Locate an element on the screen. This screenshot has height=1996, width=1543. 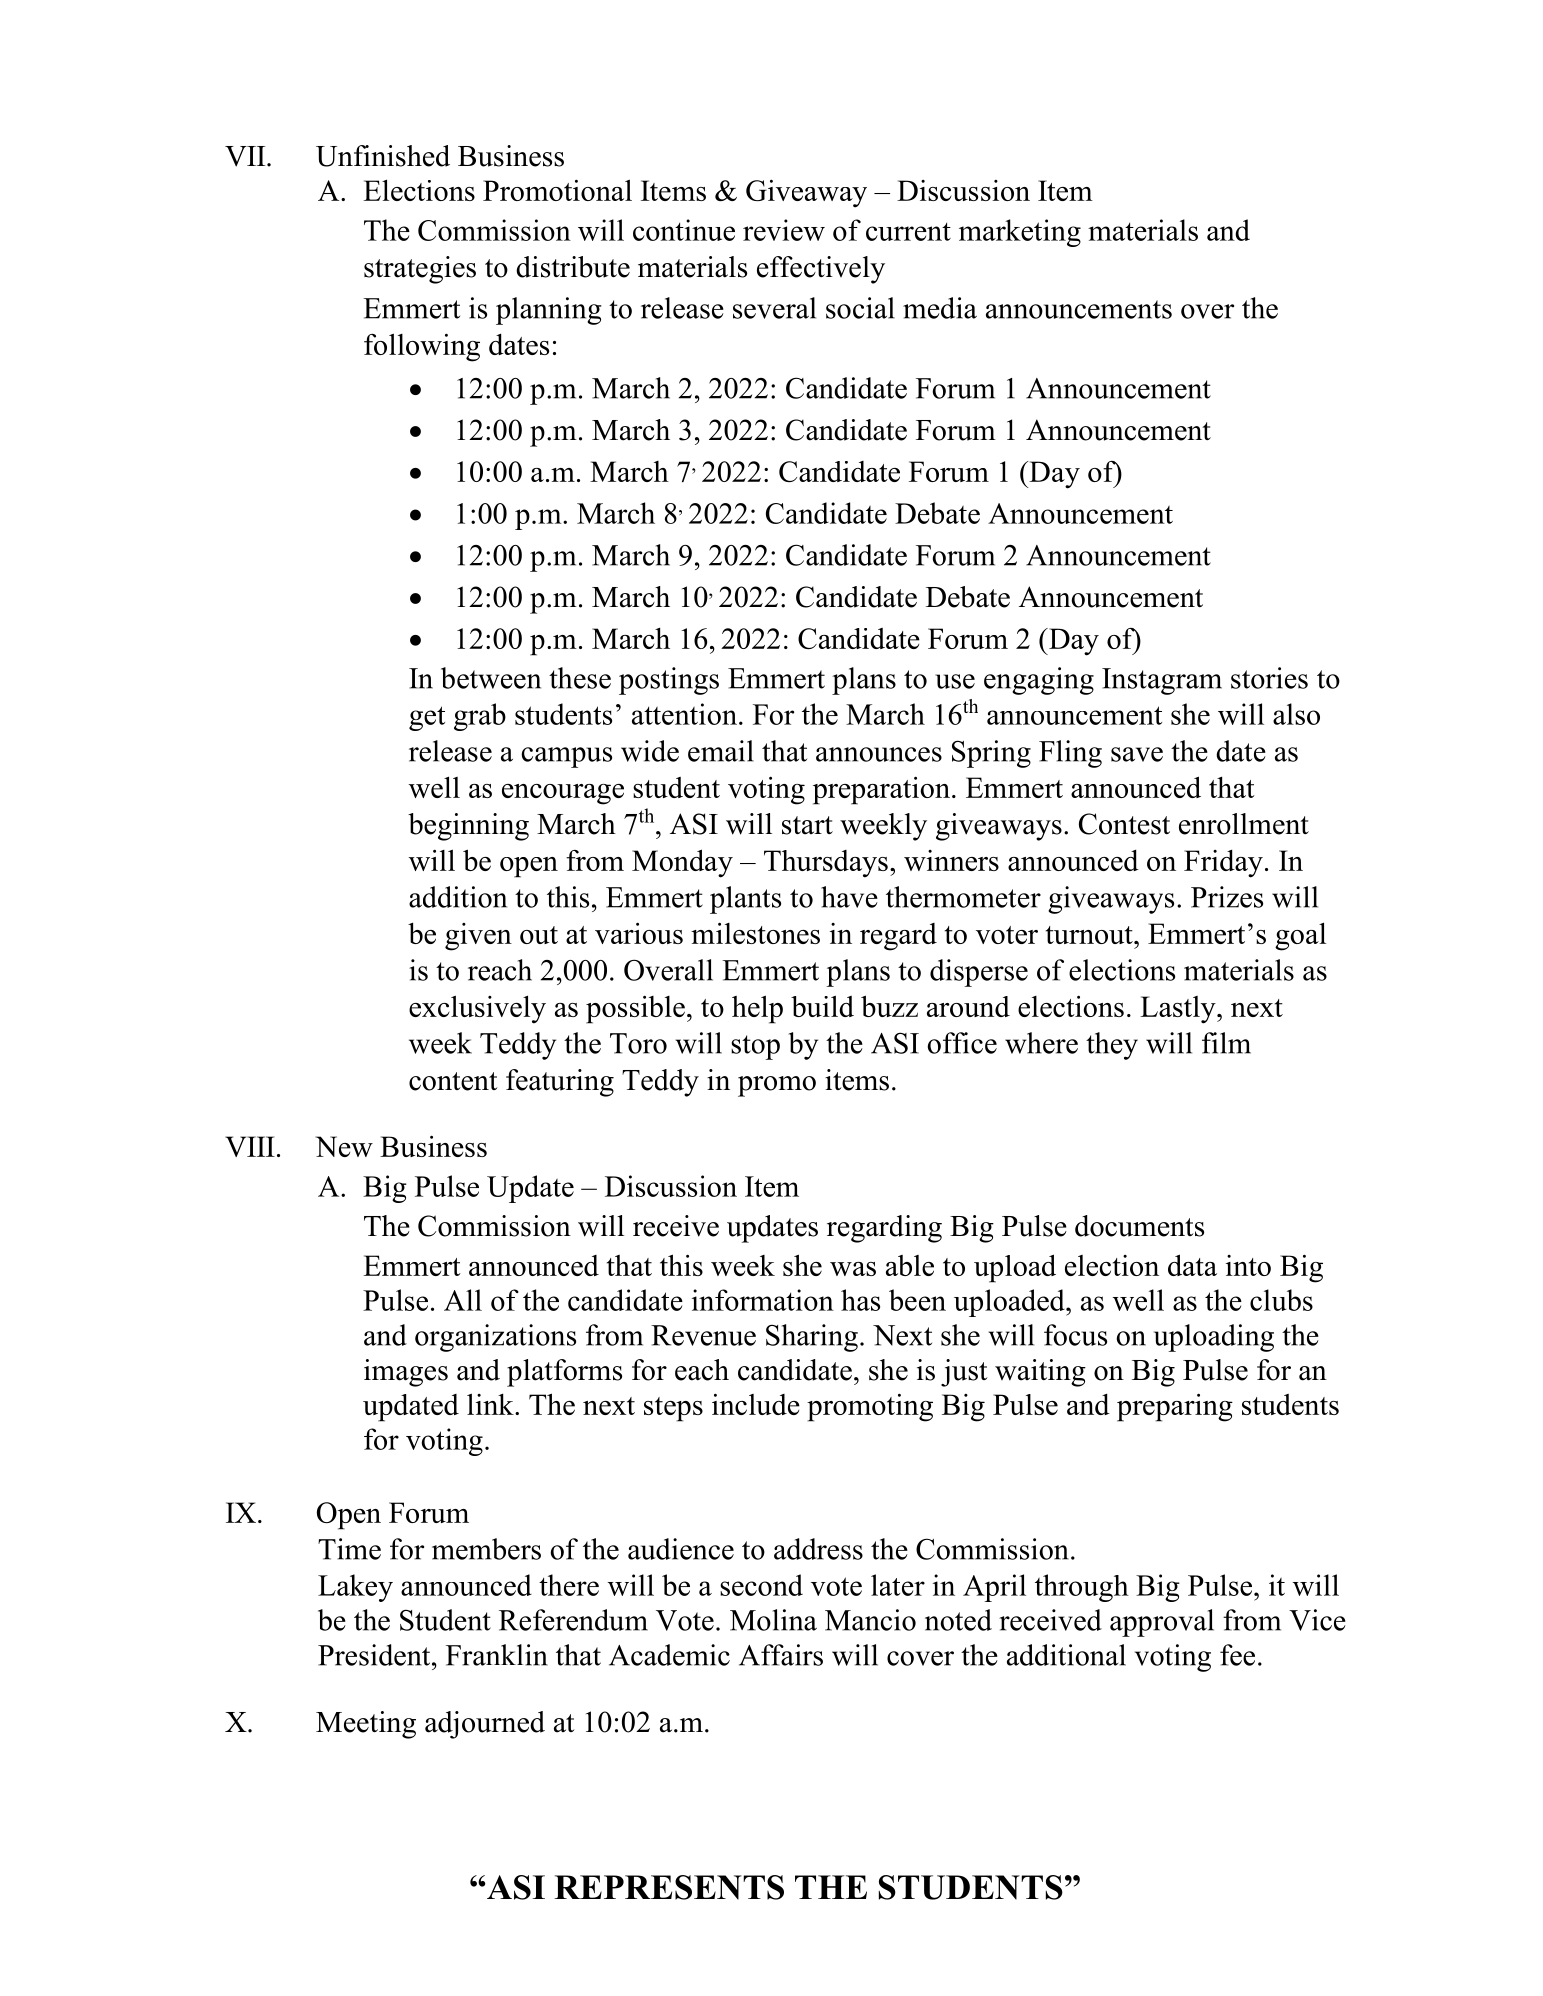
exclusively is located at coordinates (477, 1009).
